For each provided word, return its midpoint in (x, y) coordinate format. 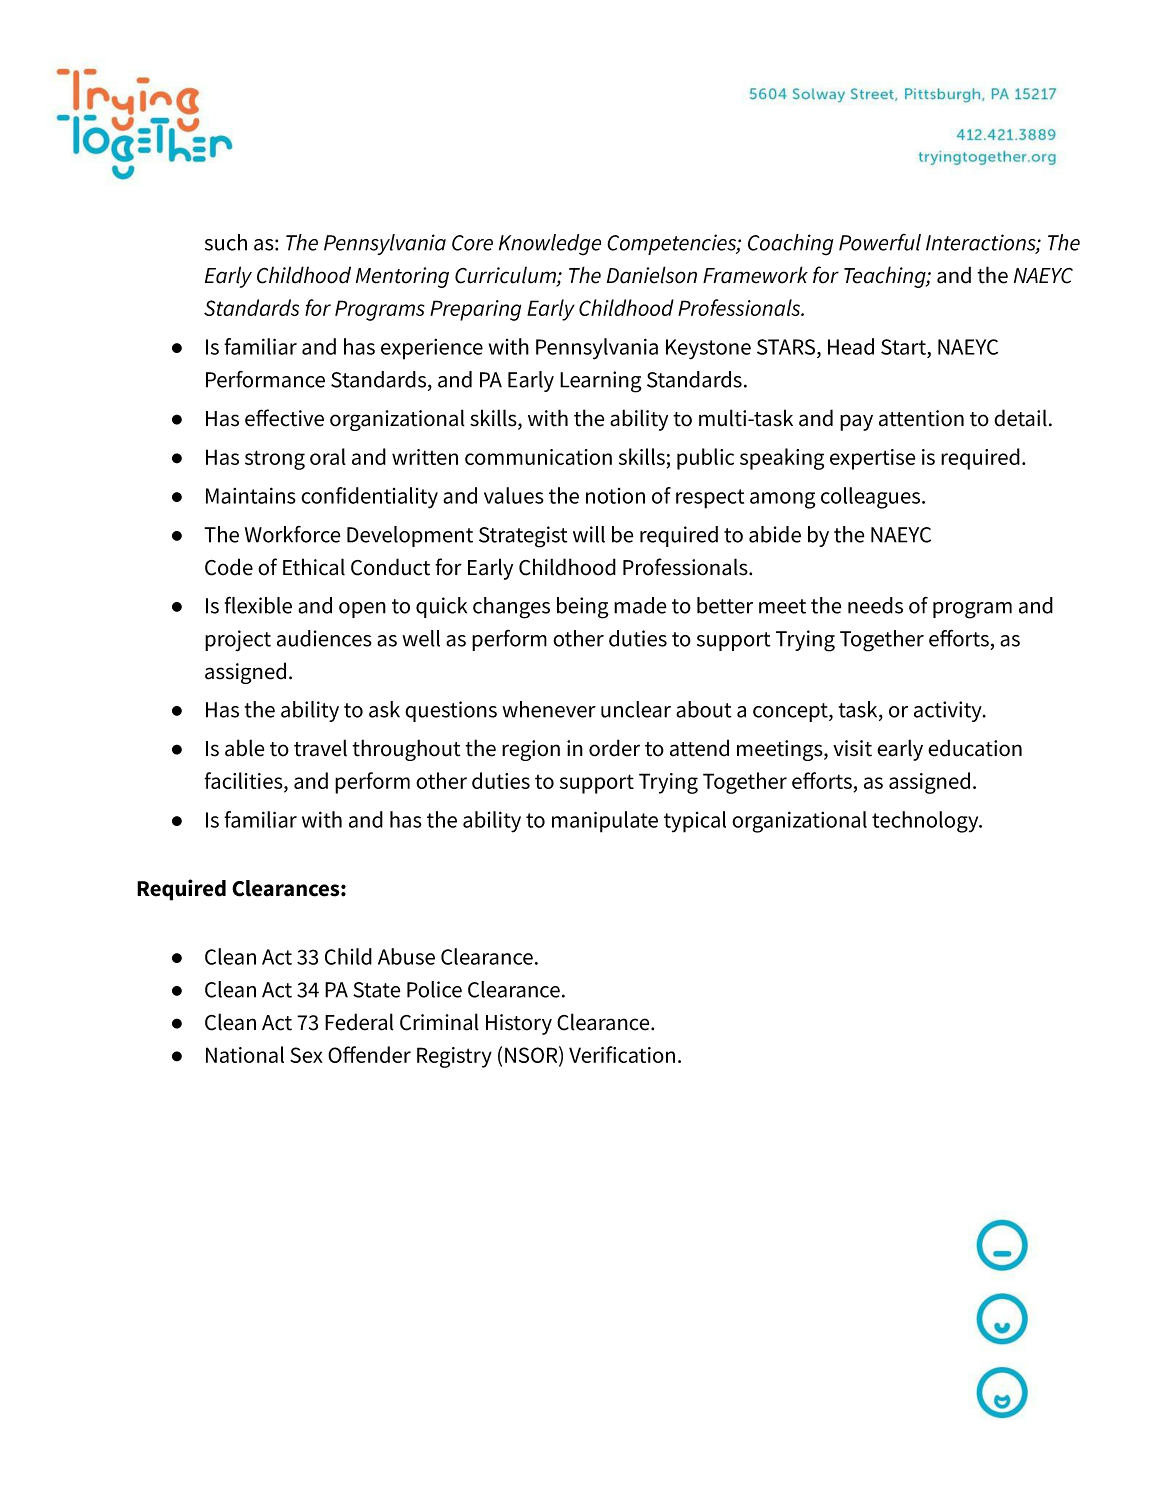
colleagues (872, 498)
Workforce (292, 534)
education (975, 748)
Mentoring (402, 277)
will (589, 534)
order (614, 748)
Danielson (652, 275)
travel (320, 748)
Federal (359, 1022)
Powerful (880, 242)
